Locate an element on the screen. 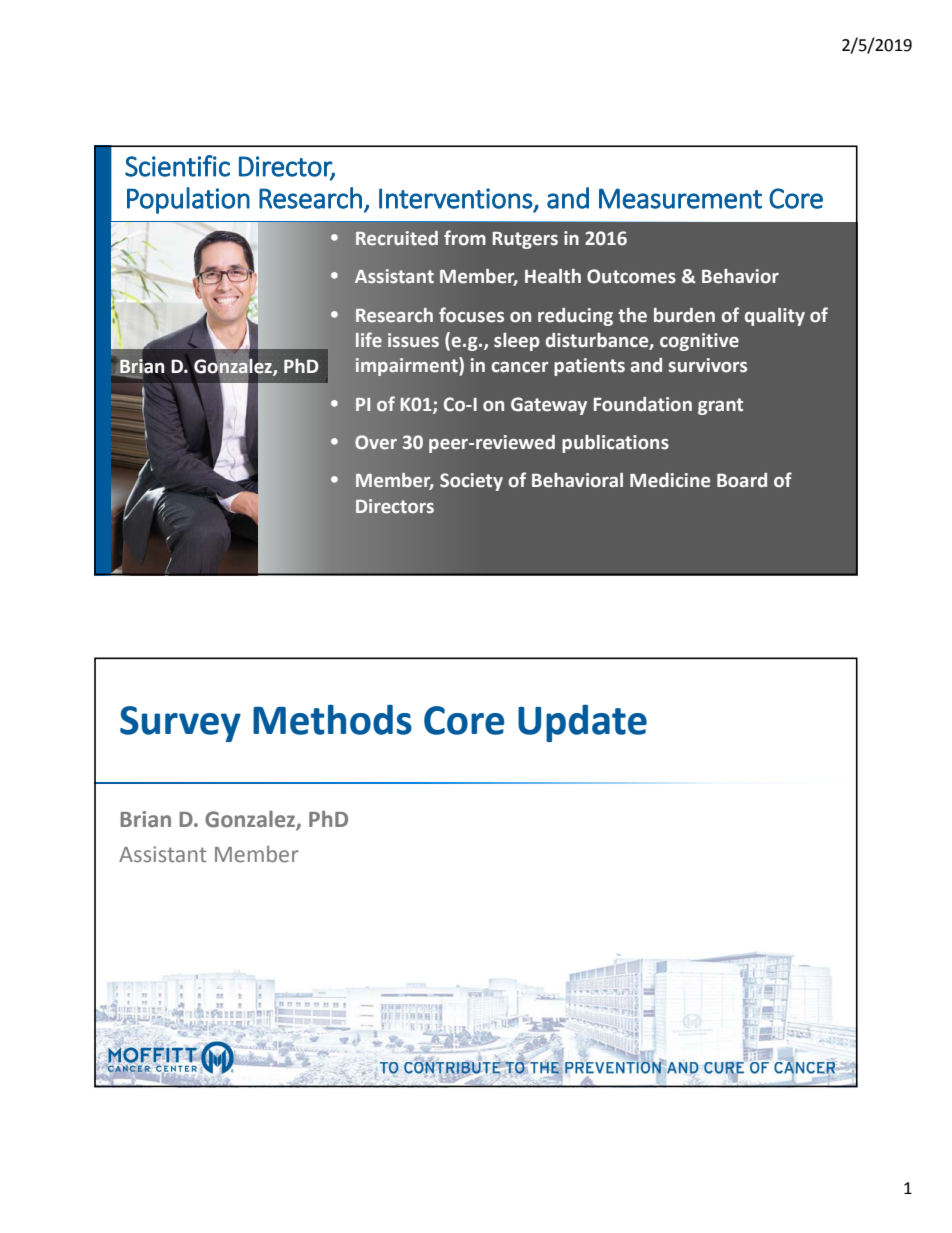 The height and width of the screenshot is (1233, 952). life is located at coordinates (369, 339).
